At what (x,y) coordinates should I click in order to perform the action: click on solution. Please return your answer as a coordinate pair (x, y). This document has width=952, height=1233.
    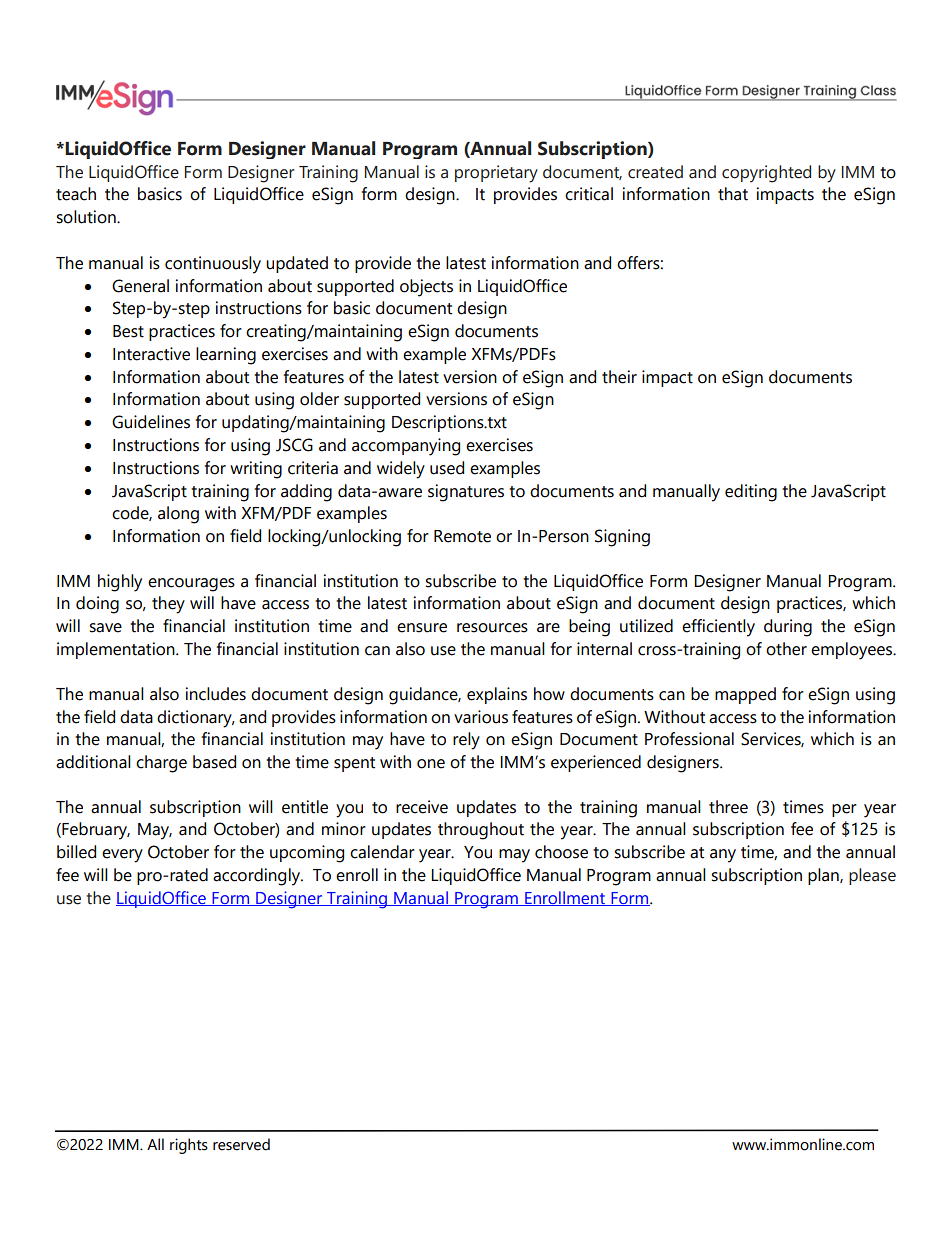
    Looking at the image, I should click on (87, 217).
